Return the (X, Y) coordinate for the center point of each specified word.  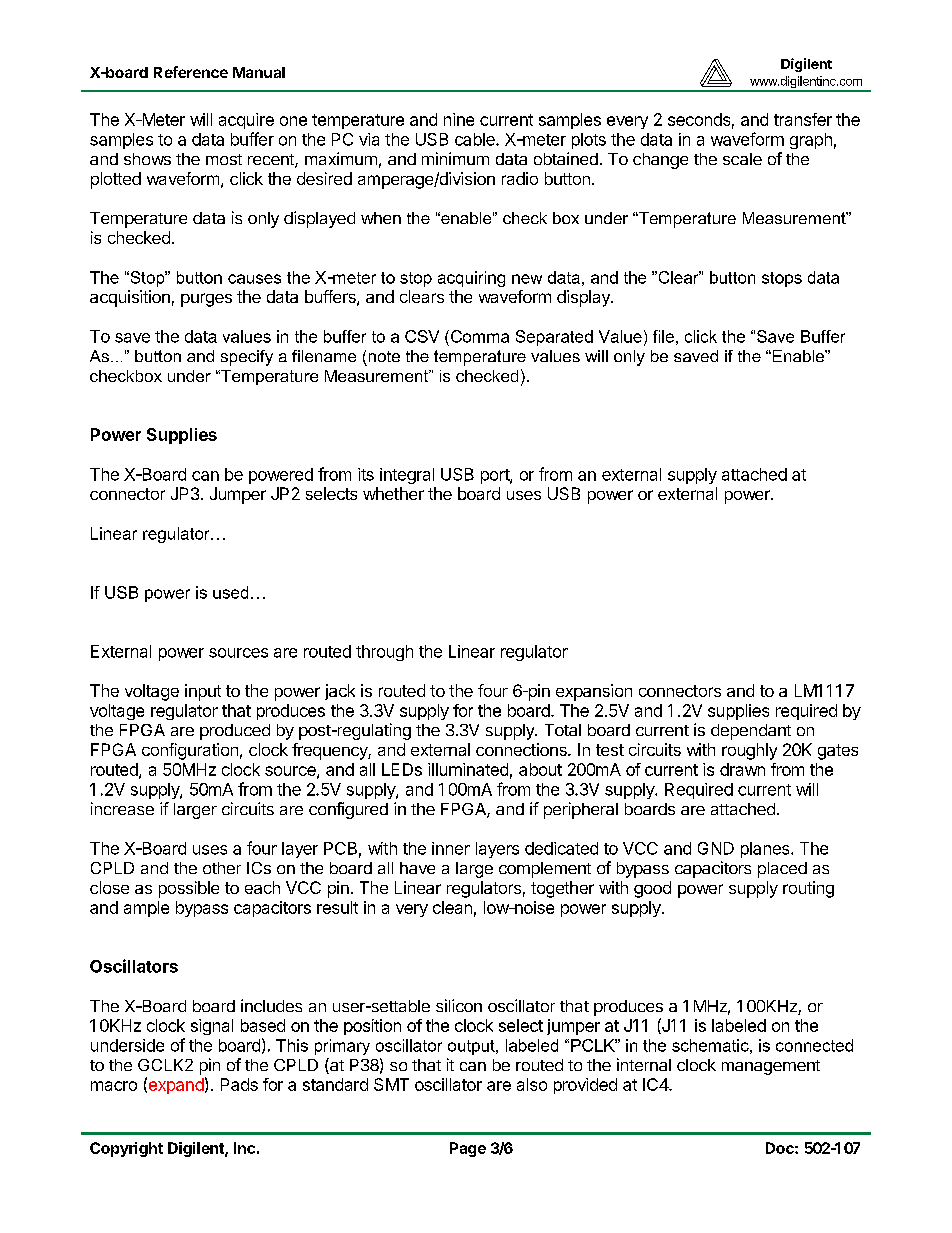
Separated (554, 338)
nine (459, 119)
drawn (742, 769)
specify (247, 358)
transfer (803, 119)
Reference (191, 72)
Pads (239, 1084)
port (496, 476)
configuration (190, 751)
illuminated (468, 769)
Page (468, 1149)
